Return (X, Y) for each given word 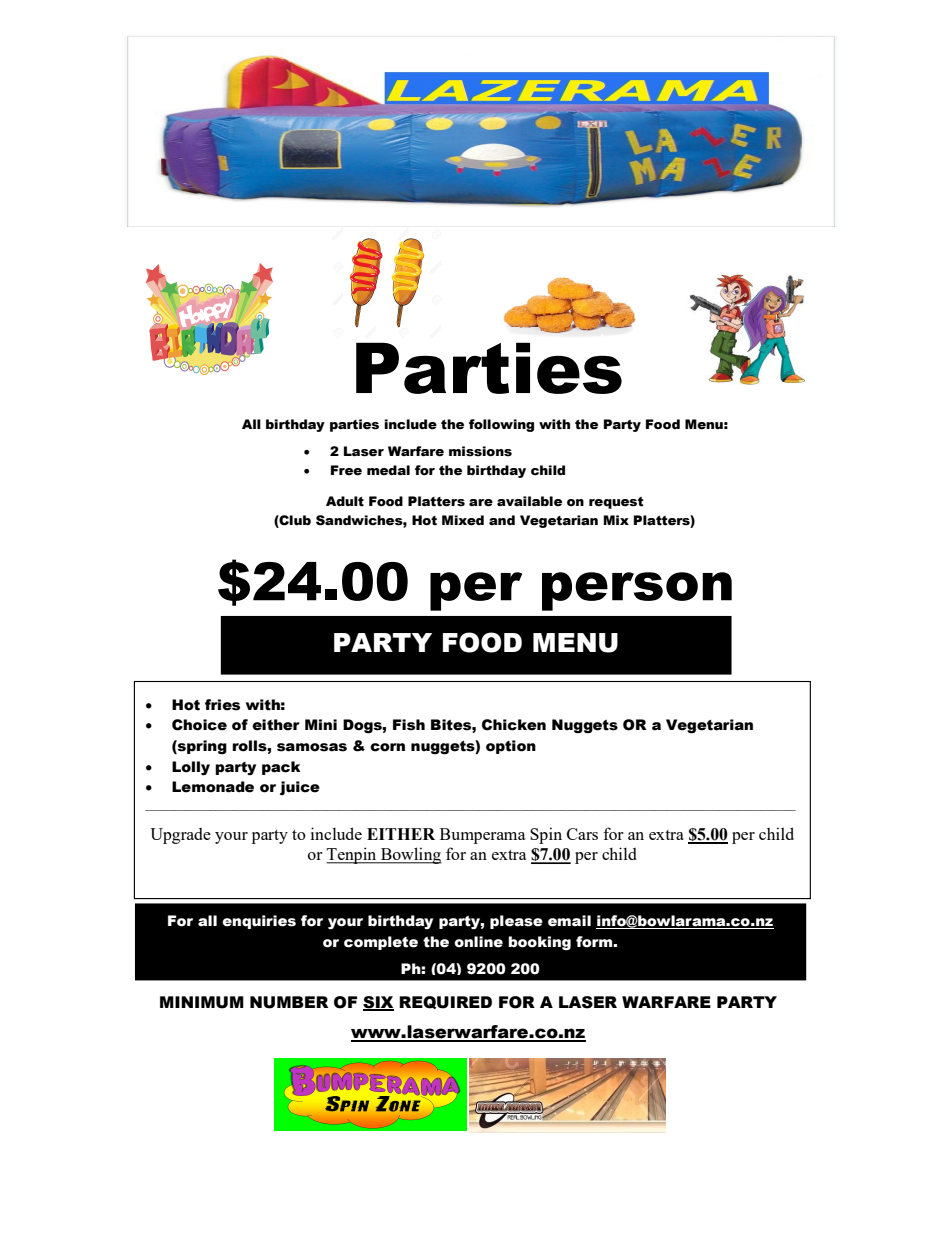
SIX (378, 1003)
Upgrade (180, 836)
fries (222, 705)
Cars (582, 834)
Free (346, 470)
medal (388, 470)
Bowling (410, 855)
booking (539, 943)
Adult (345, 501)
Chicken (514, 725)
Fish (409, 725)
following (501, 425)
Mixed (463, 520)
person (637, 591)
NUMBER (289, 1002)
